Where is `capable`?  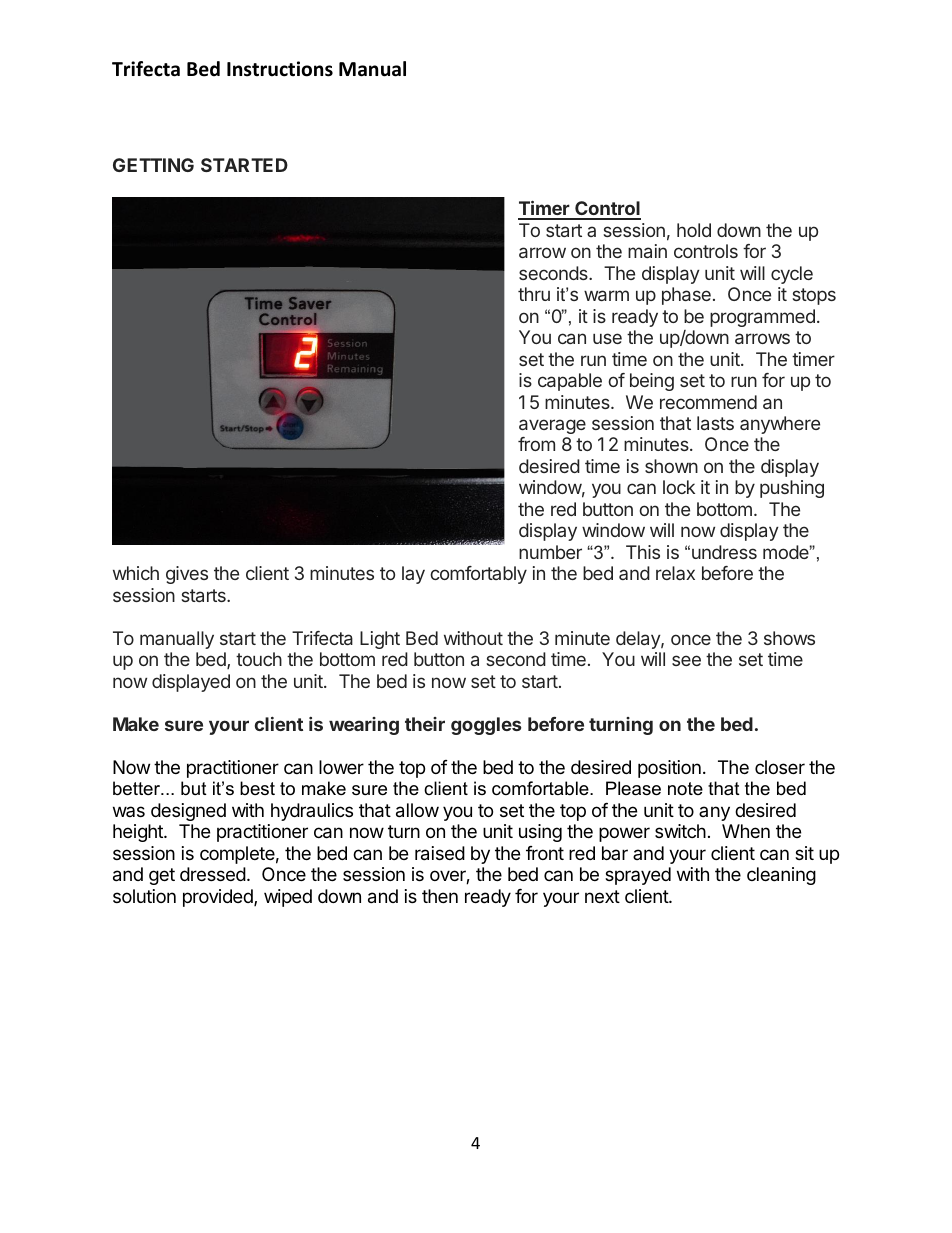
capable is located at coordinates (570, 382).
